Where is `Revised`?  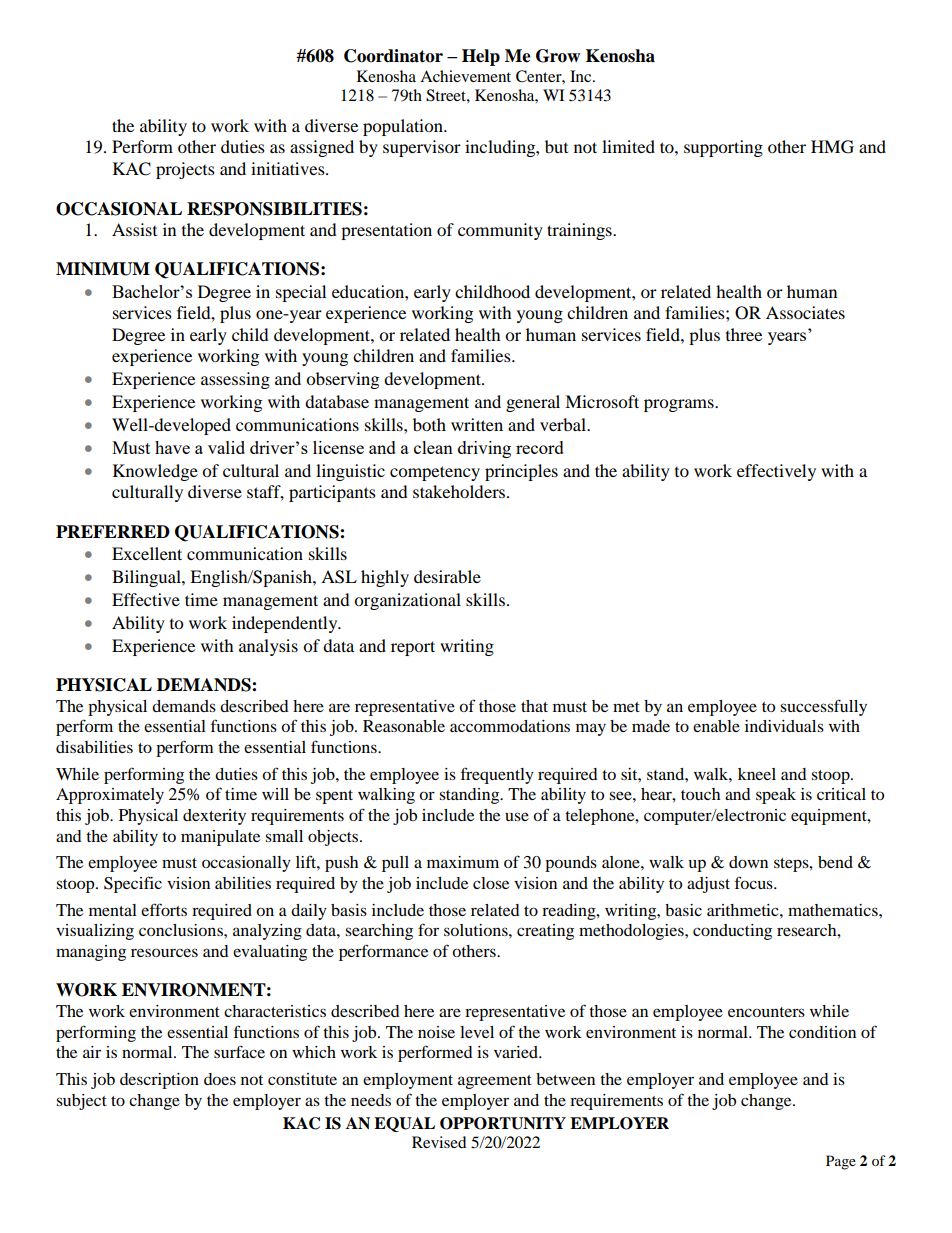
Revised is located at coordinates (439, 1142).
